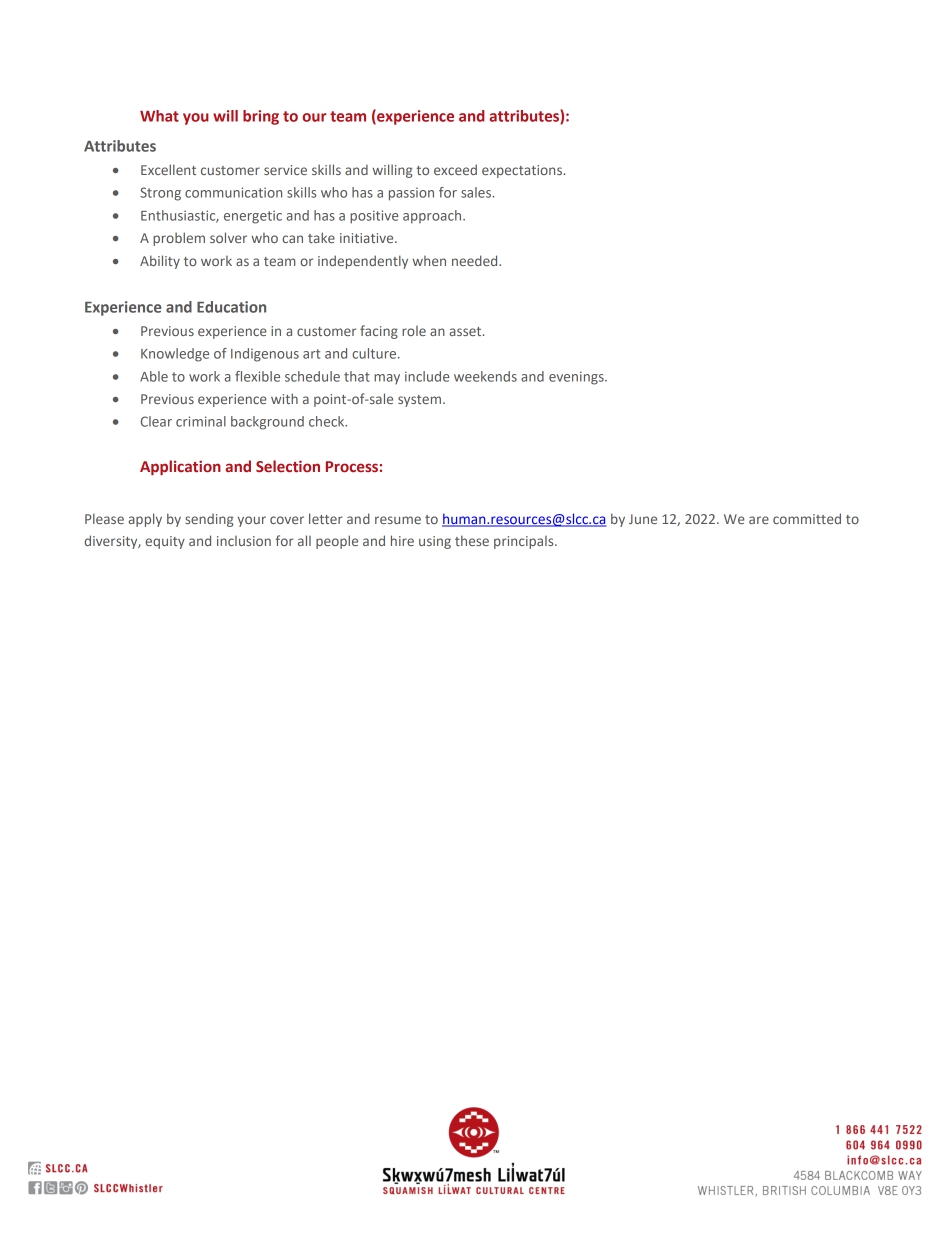 Image resolution: width=952 pixels, height=1233 pixels. I want to click on exceed, so click(455, 169).
